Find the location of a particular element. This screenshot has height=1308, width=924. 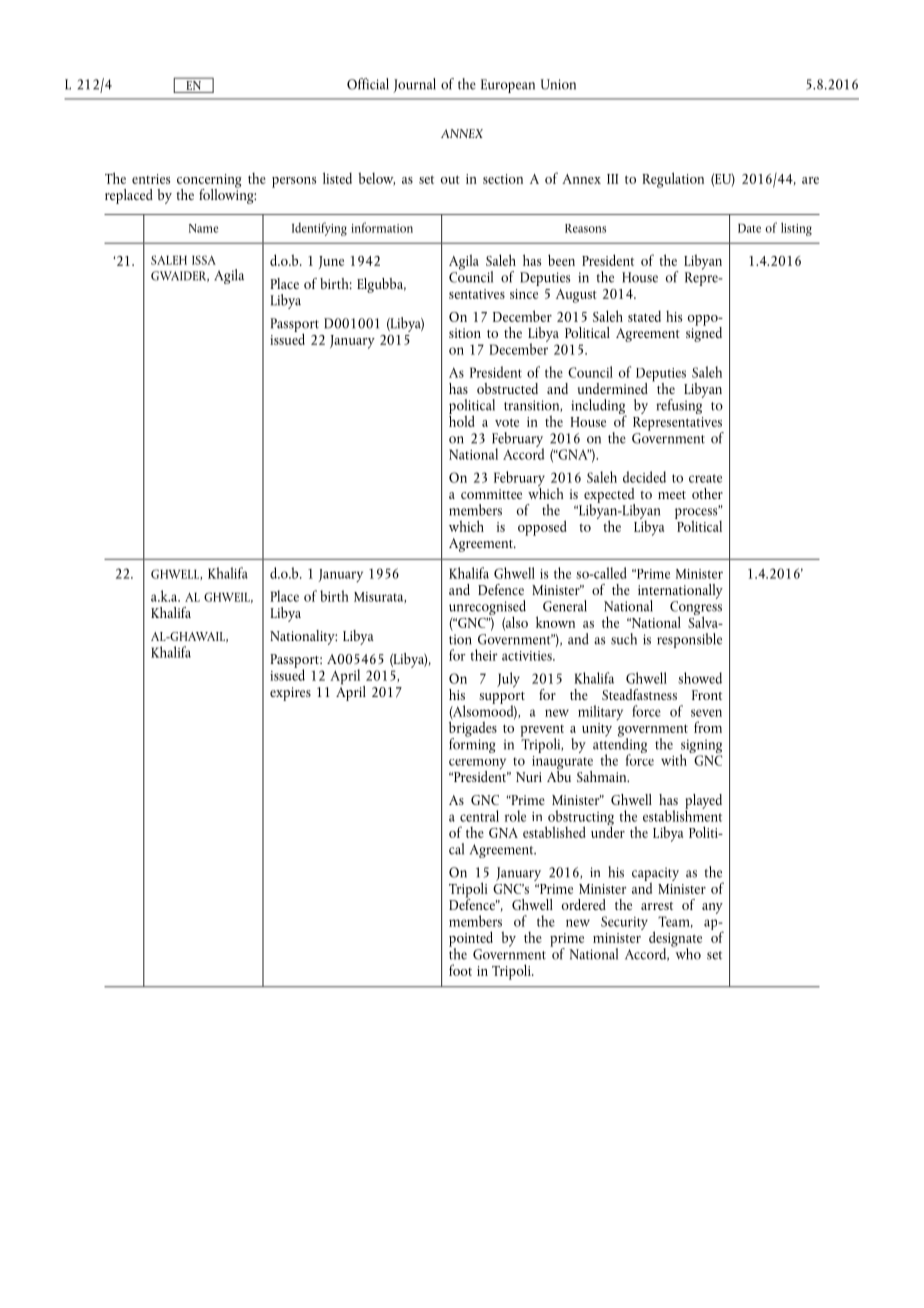

European is located at coordinates (508, 86).
